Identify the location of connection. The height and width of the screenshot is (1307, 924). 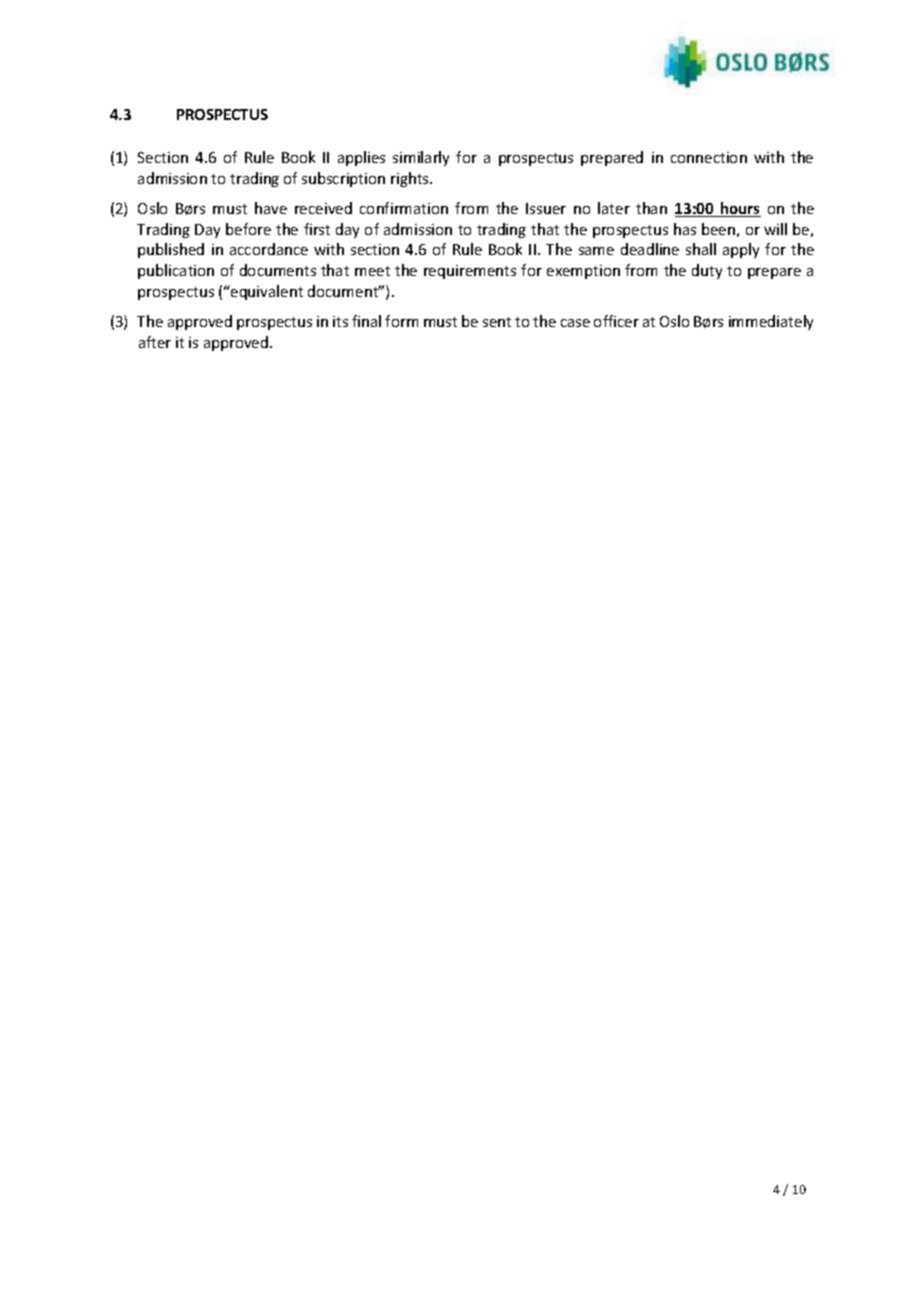
(709, 157).
